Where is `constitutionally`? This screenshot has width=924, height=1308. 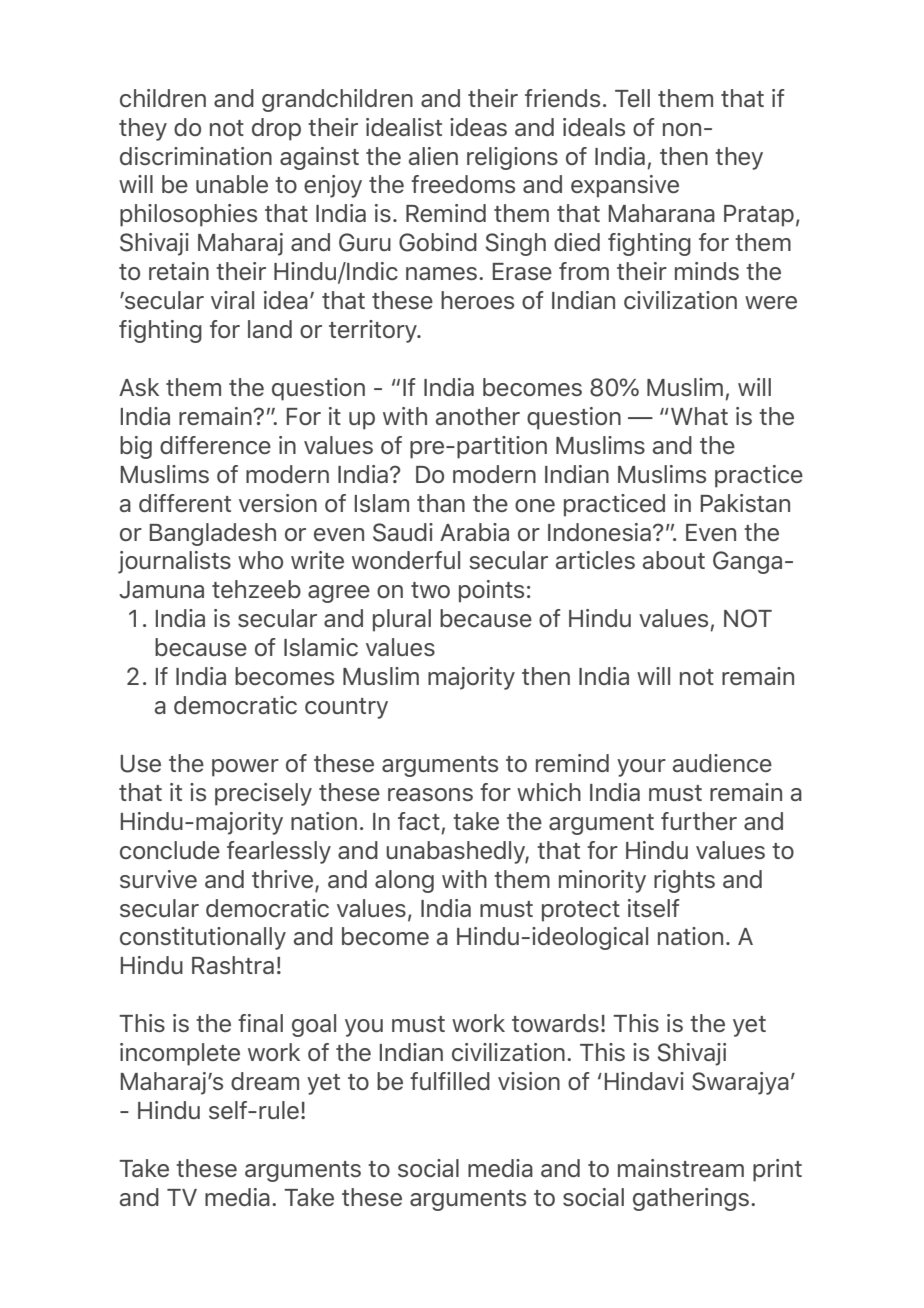
constitutionally is located at coordinates (203, 938).
